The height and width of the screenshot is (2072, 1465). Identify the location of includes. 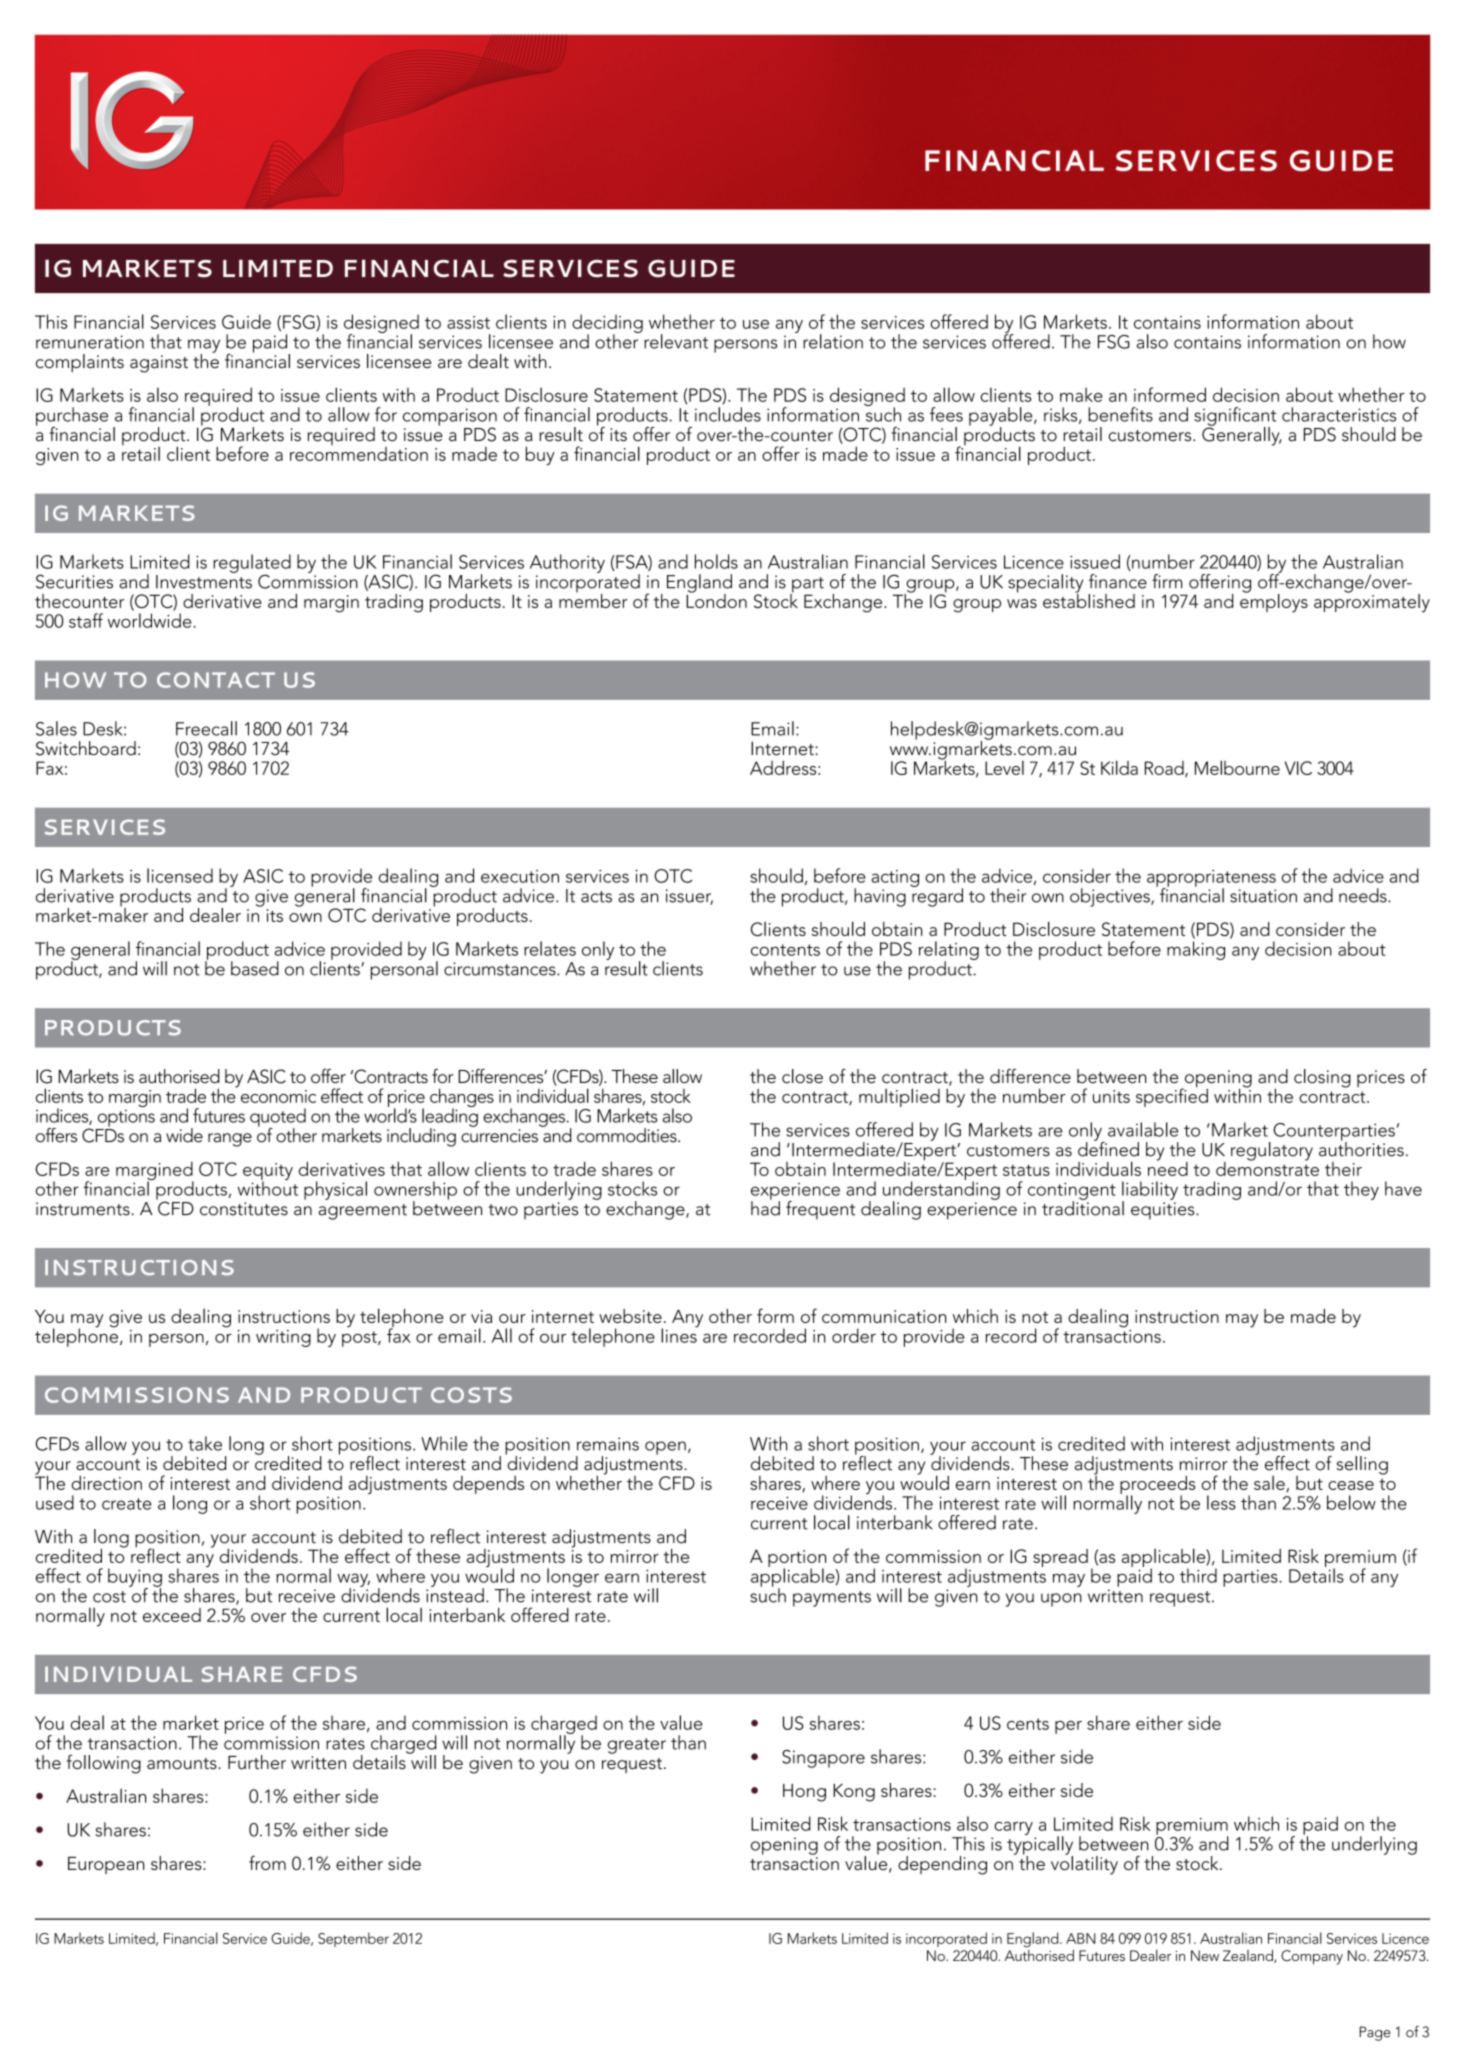
(728, 414).
